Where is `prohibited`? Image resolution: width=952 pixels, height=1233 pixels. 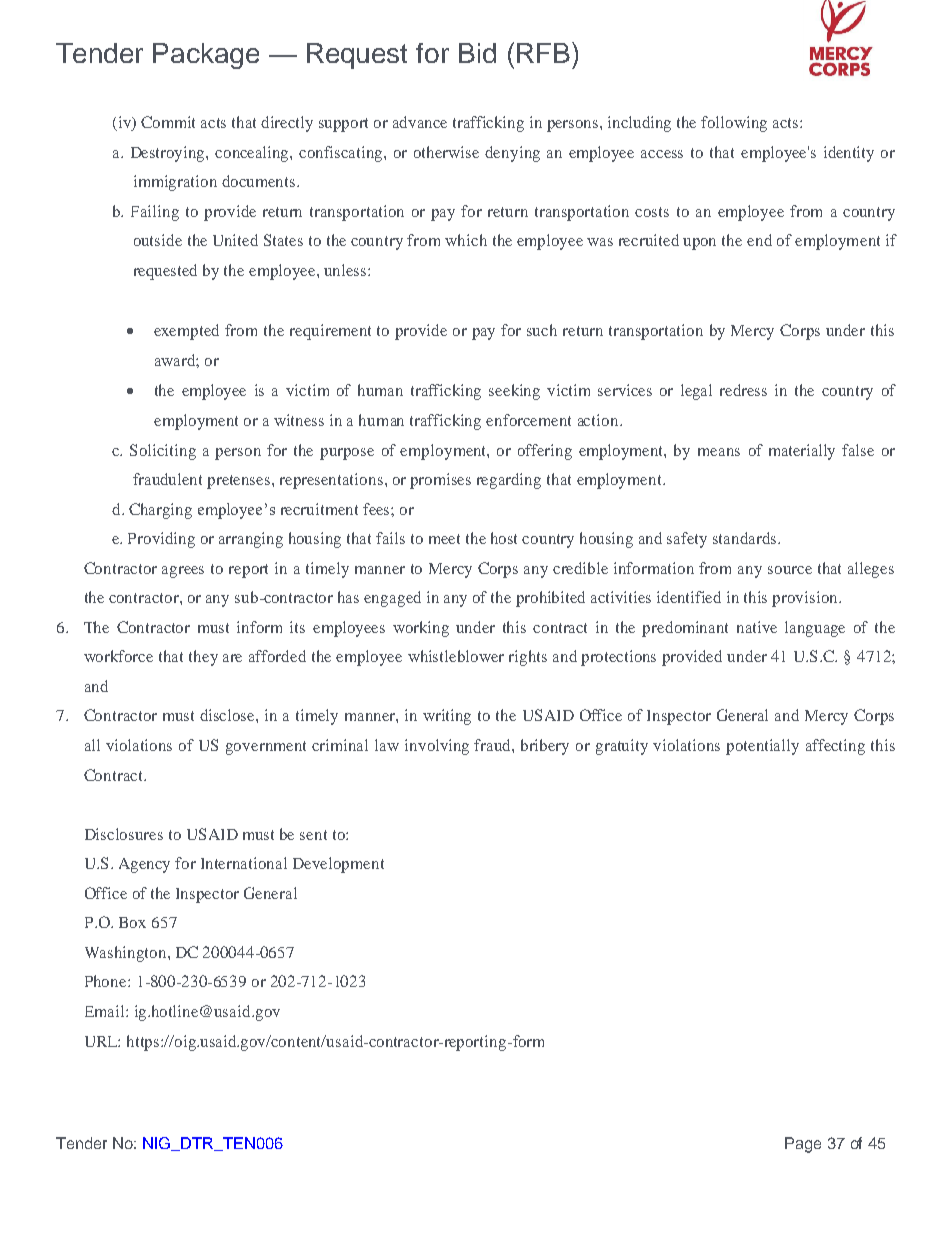 prohibited is located at coordinates (550, 599).
